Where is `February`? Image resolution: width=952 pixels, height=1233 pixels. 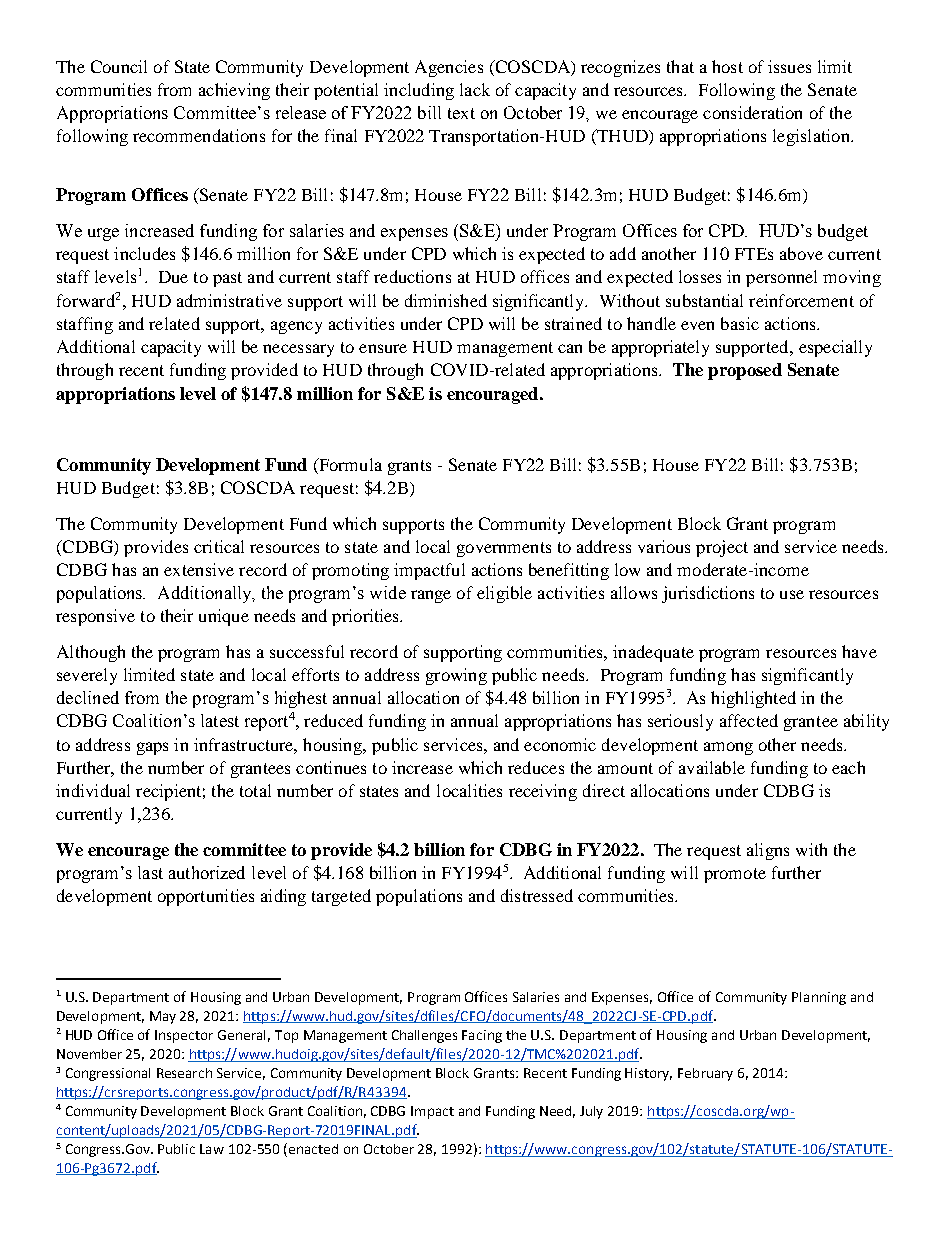
February is located at coordinates (705, 1074).
